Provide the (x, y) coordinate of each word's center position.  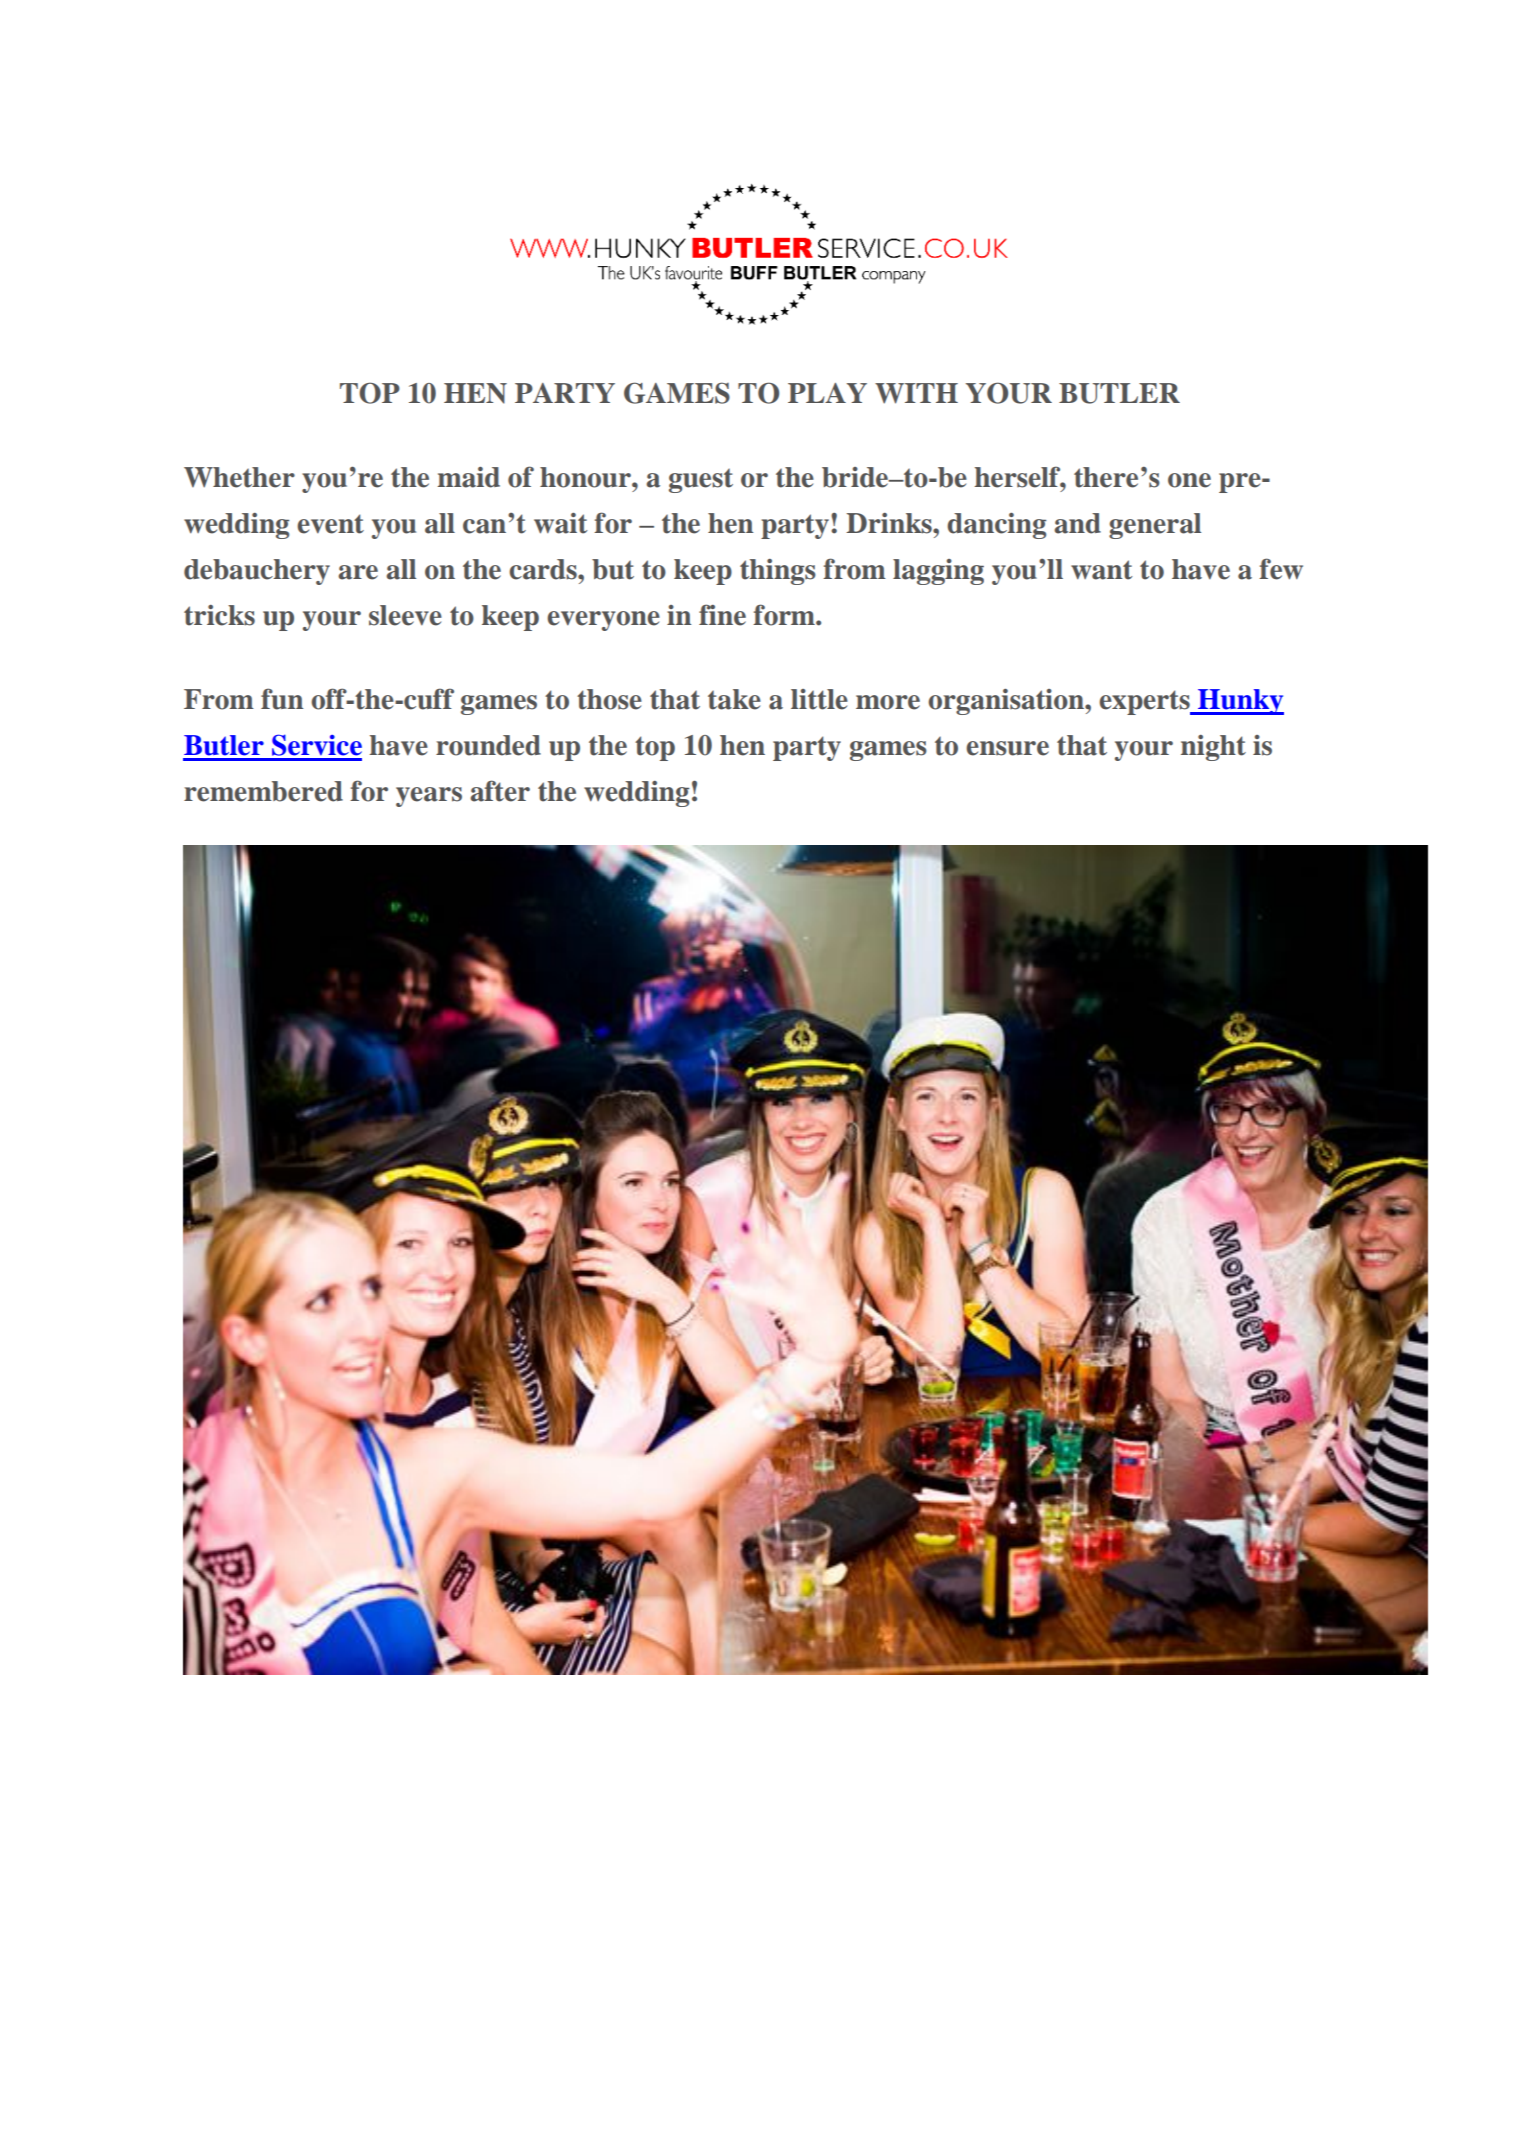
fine (722, 615)
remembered (263, 791)
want (1101, 570)
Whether (239, 477)
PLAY (827, 393)
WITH (916, 393)
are (358, 572)
